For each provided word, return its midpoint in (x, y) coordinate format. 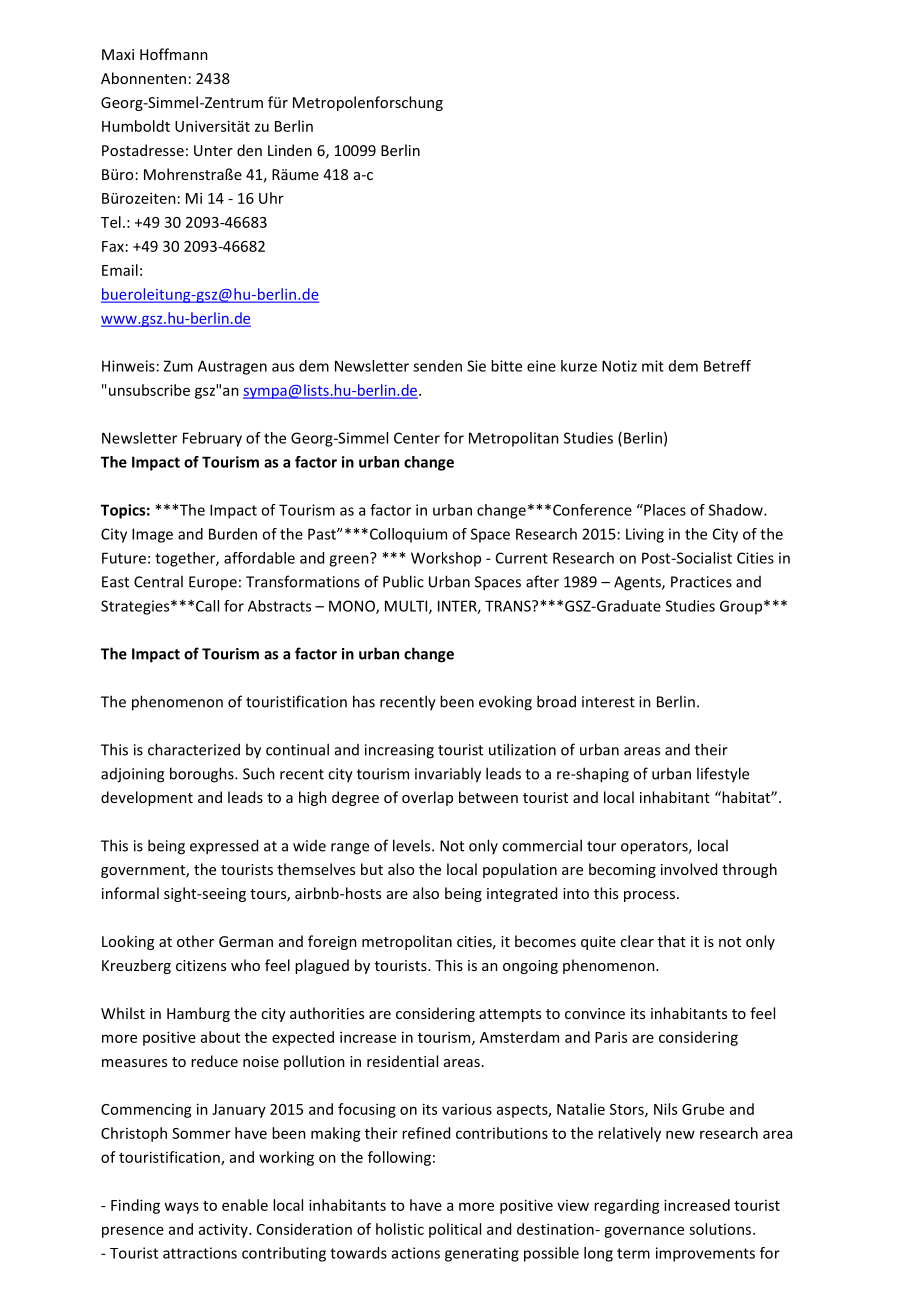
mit (653, 366)
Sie (476, 366)
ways (181, 1208)
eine (541, 366)
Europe (213, 583)
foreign (332, 942)
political (455, 1230)
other (195, 941)
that (672, 941)
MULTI (407, 607)
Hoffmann (174, 54)
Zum (178, 366)
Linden (290, 150)
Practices (701, 582)
